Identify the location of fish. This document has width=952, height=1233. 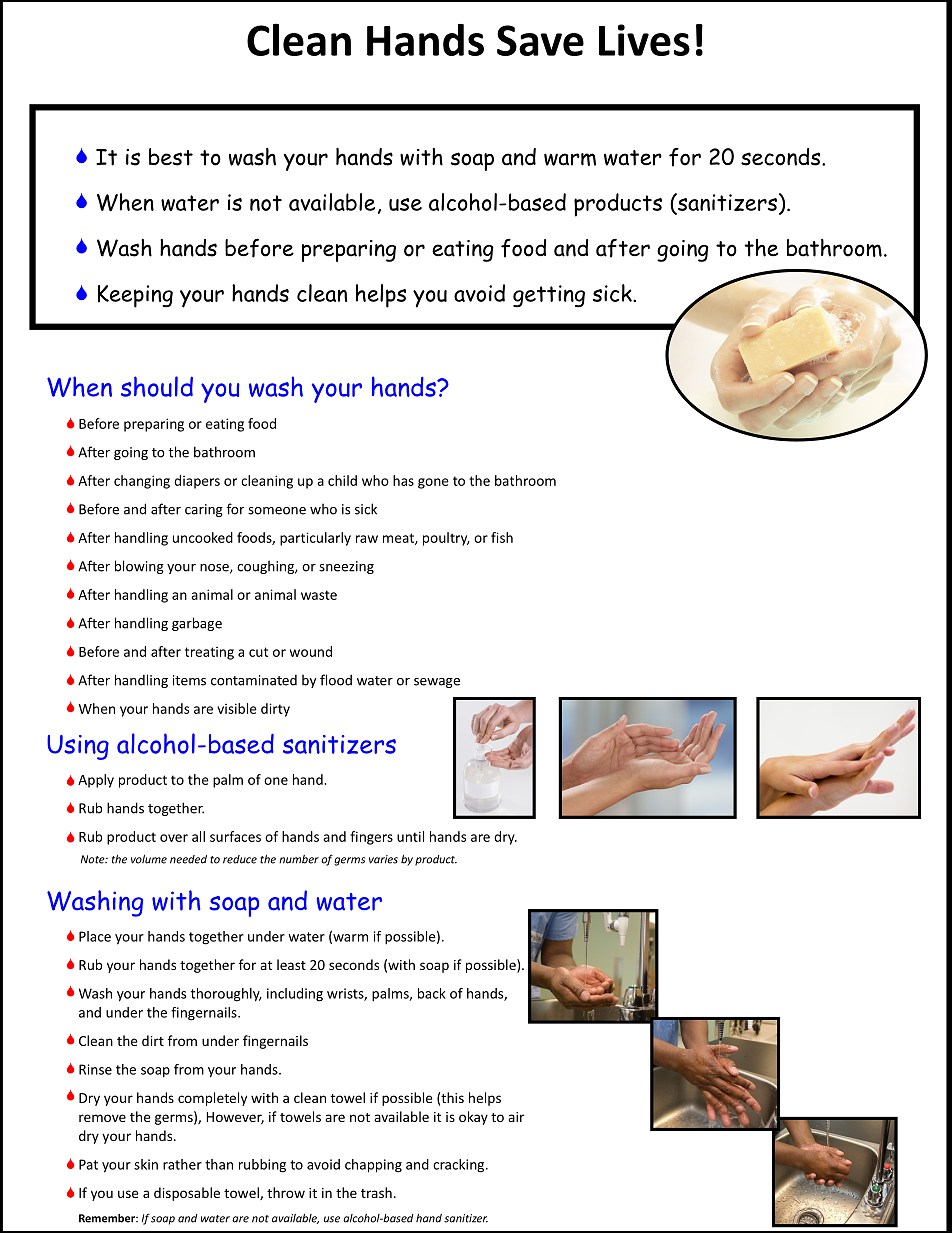
(502, 537).
